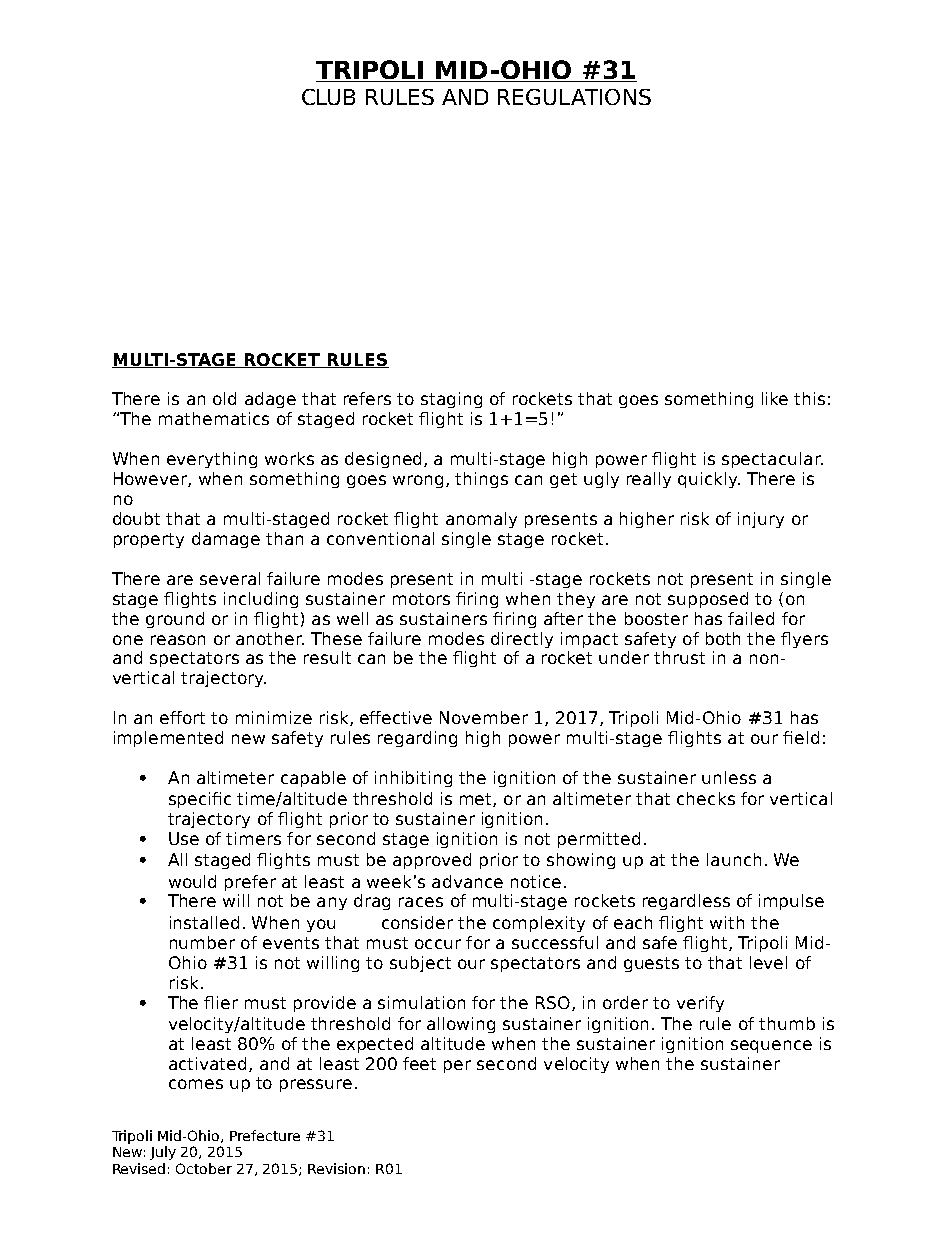  What do you see at coordinates (328, 97) in the screenshot?
I see `CLUB` at bounding box center [328, 97].
